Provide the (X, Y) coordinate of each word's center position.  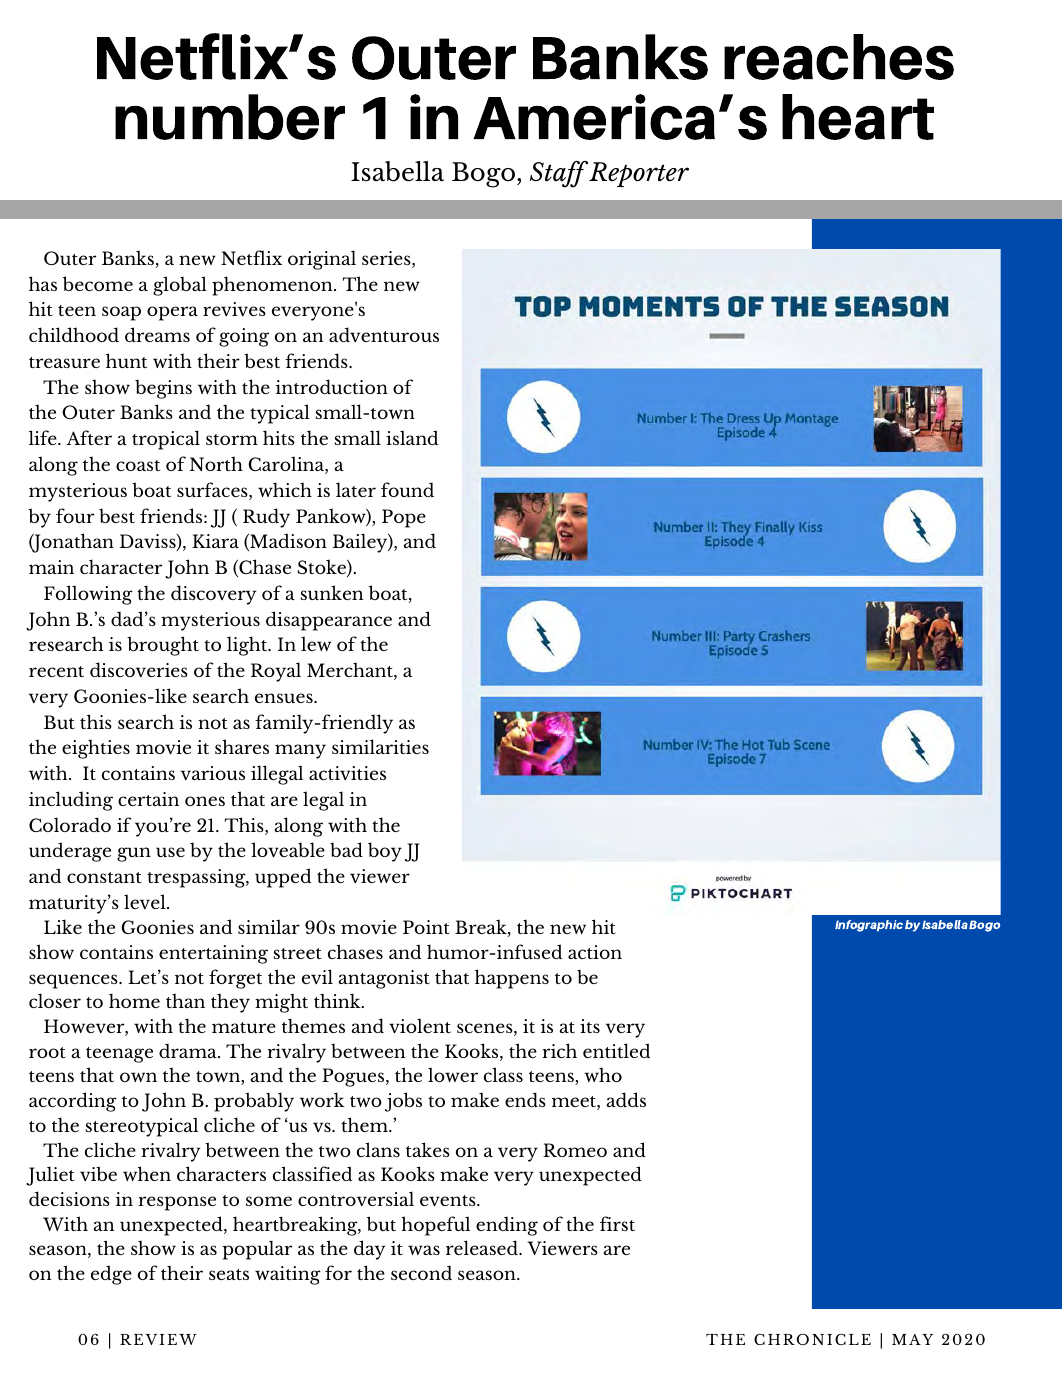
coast (138, 465)
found (407, 489)
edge (111, 1275)
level (146, 901)
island (412, 437)
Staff (559, 174)
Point (426, 927)
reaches (839, 57)
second (421, 1272)
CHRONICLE (812, 1339)
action (595, 952)
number (230, 117)
